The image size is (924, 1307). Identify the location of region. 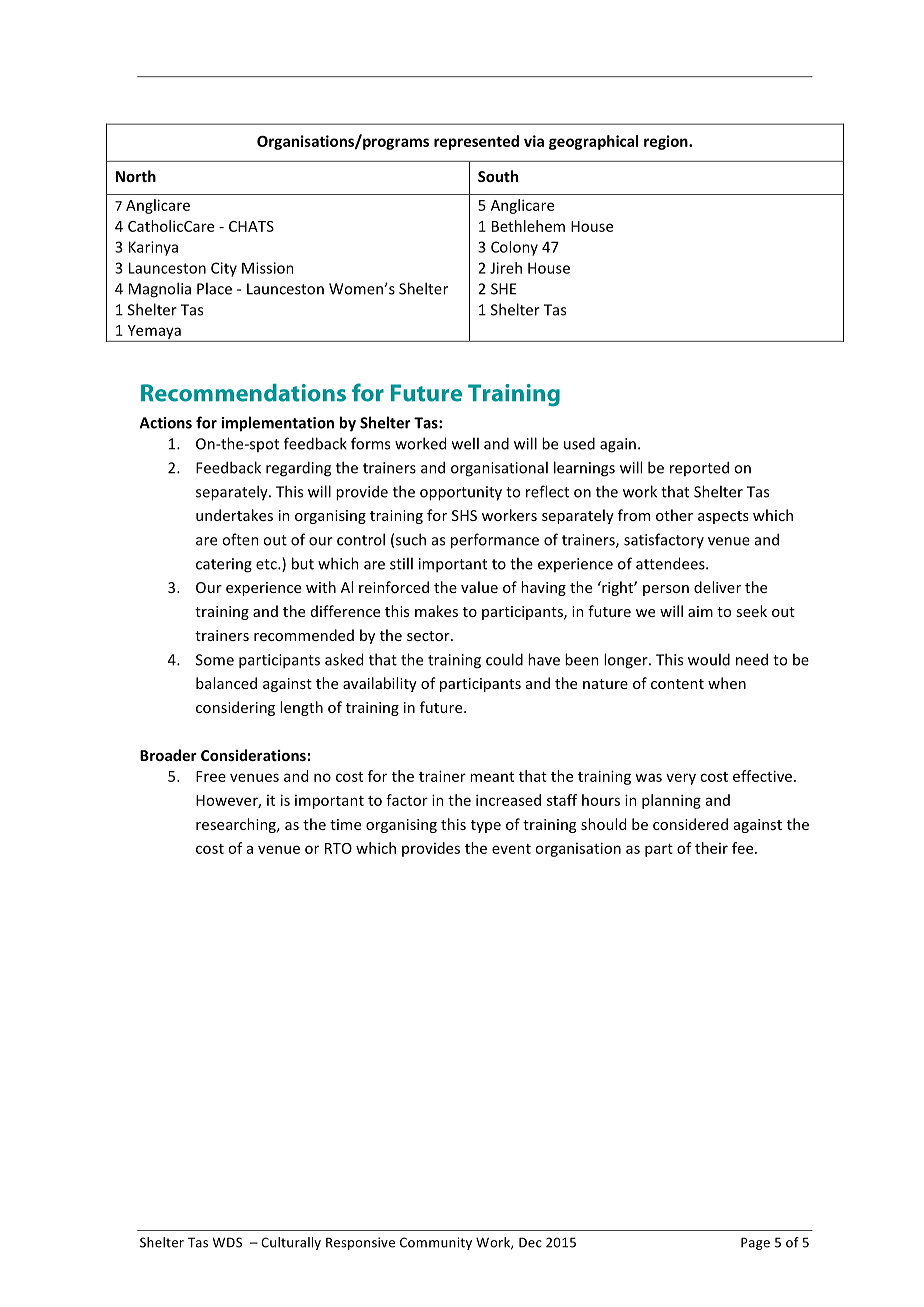
(667, 142).
